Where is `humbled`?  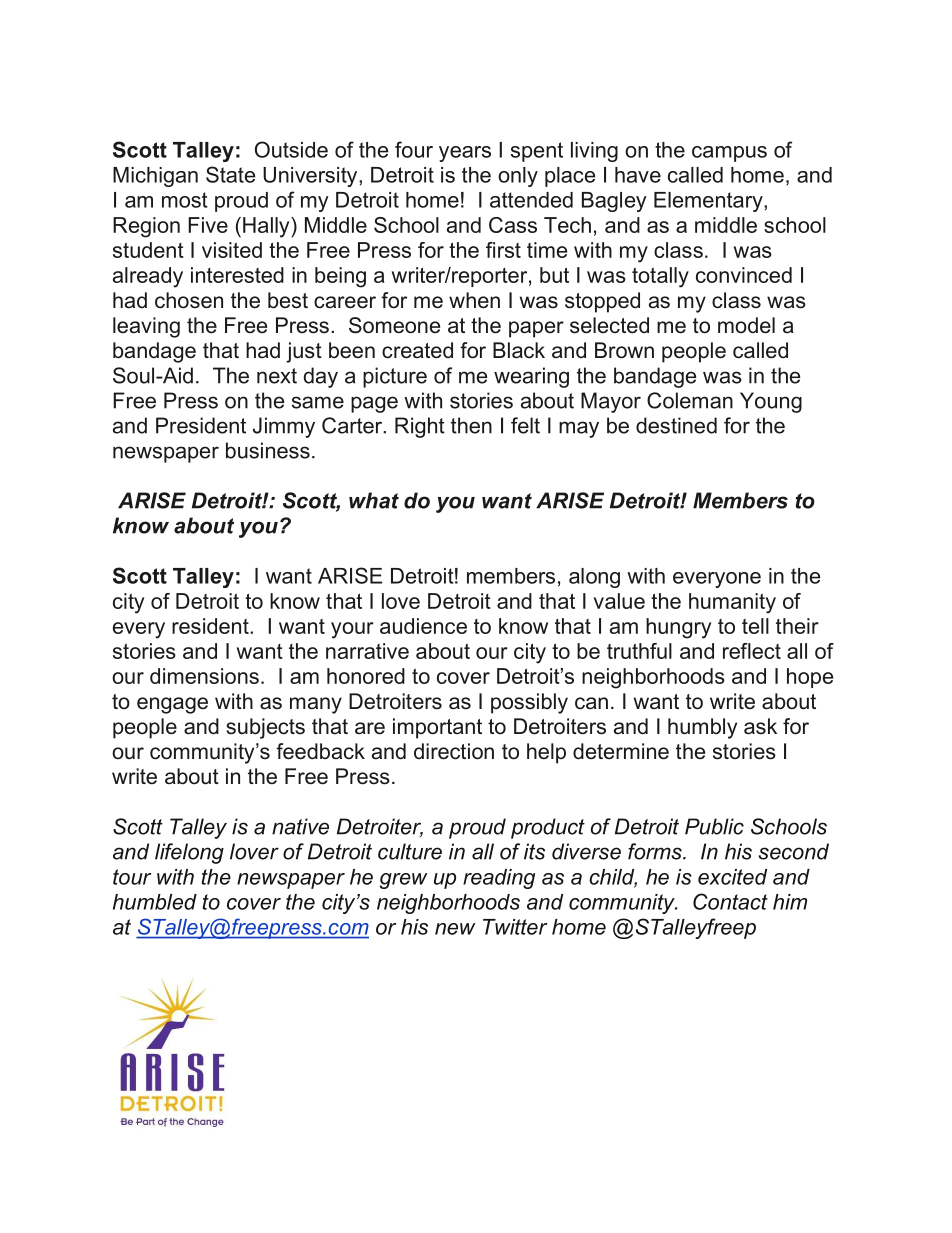
humbled is located at coordinates (155, 902).
